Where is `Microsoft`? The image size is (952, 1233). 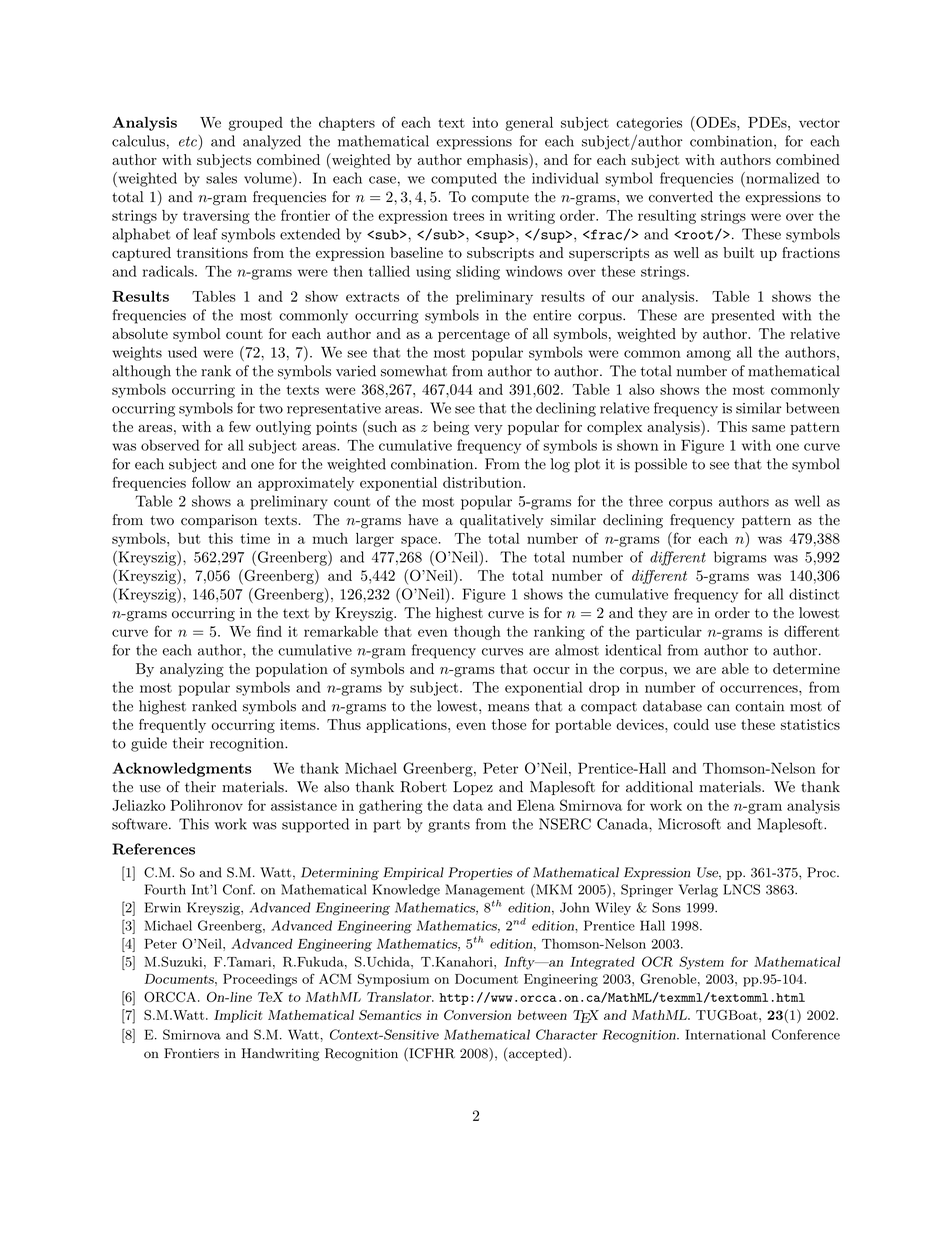 Microsoft is located at coordinates (689, 824).
